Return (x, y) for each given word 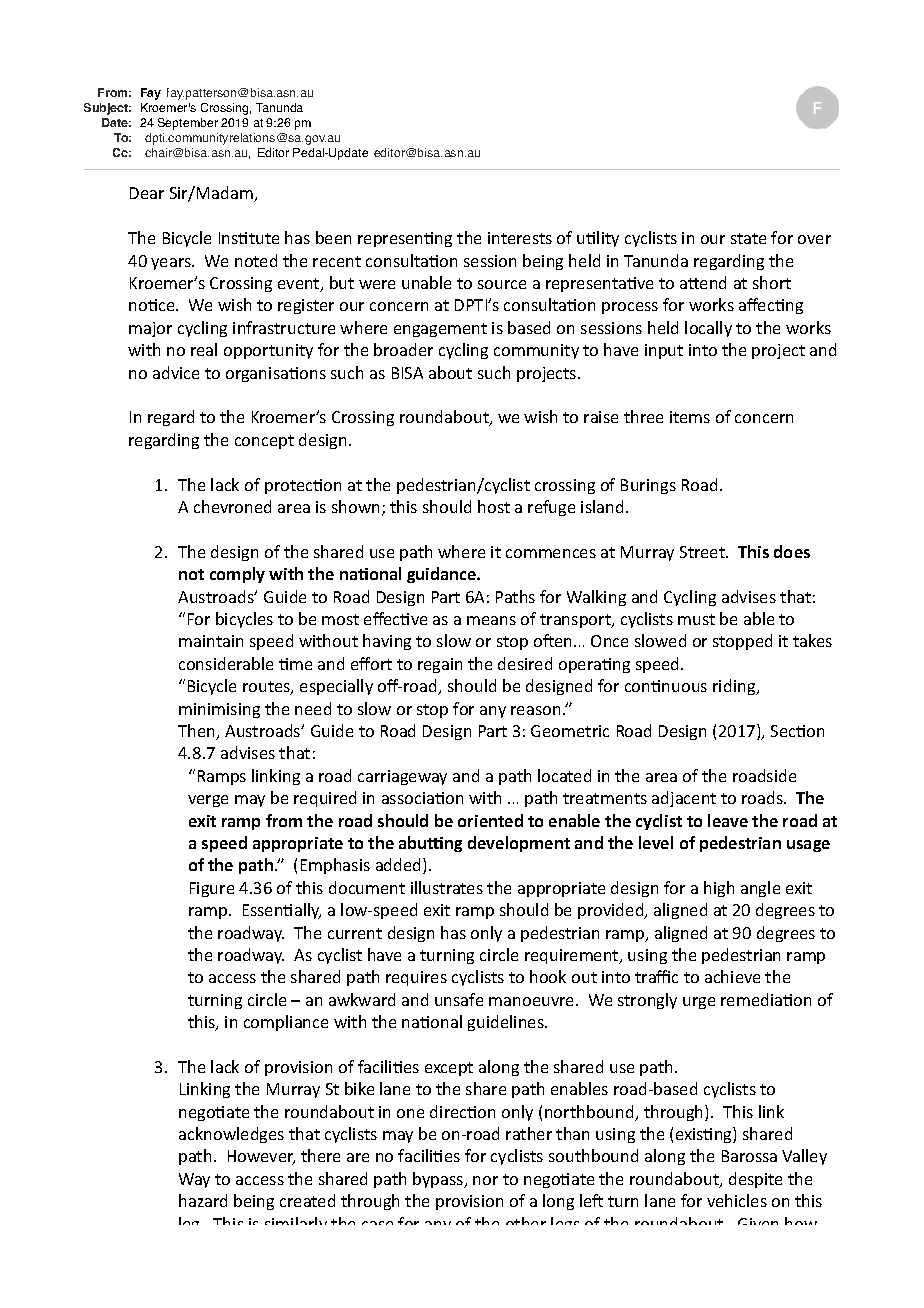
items (690, 417)
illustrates (447, 887)
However (261, 1157)
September (188, 124)
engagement (440, 330)
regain (440, 665)
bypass (439, 1180)
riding (735, 687)
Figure (212, 889)
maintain (211, 641)
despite (755, 1180)
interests (520, 238)
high (719, 889)
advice (176, 372)
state (748, 238)
